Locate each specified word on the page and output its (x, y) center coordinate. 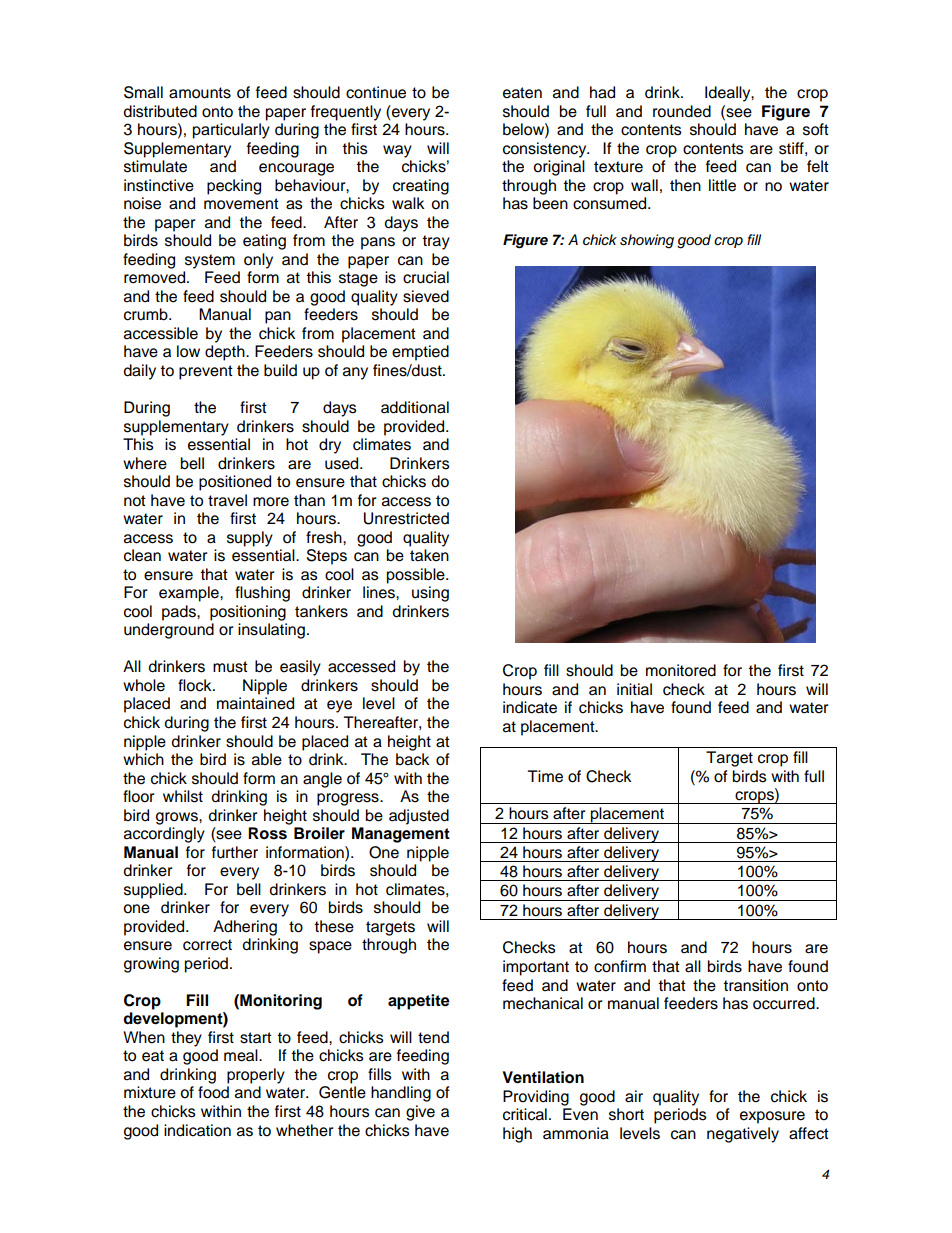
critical (525, 1114)
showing (647, 241)
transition (755, 985)
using (430, 594)
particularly (231, 131)
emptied (420, 353)
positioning (248, 613)
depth (226, 353)
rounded (682, 111)
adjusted (419, 817)
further (235, 852)
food (213, 1092)
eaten (522, 93)
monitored (681, 670)
